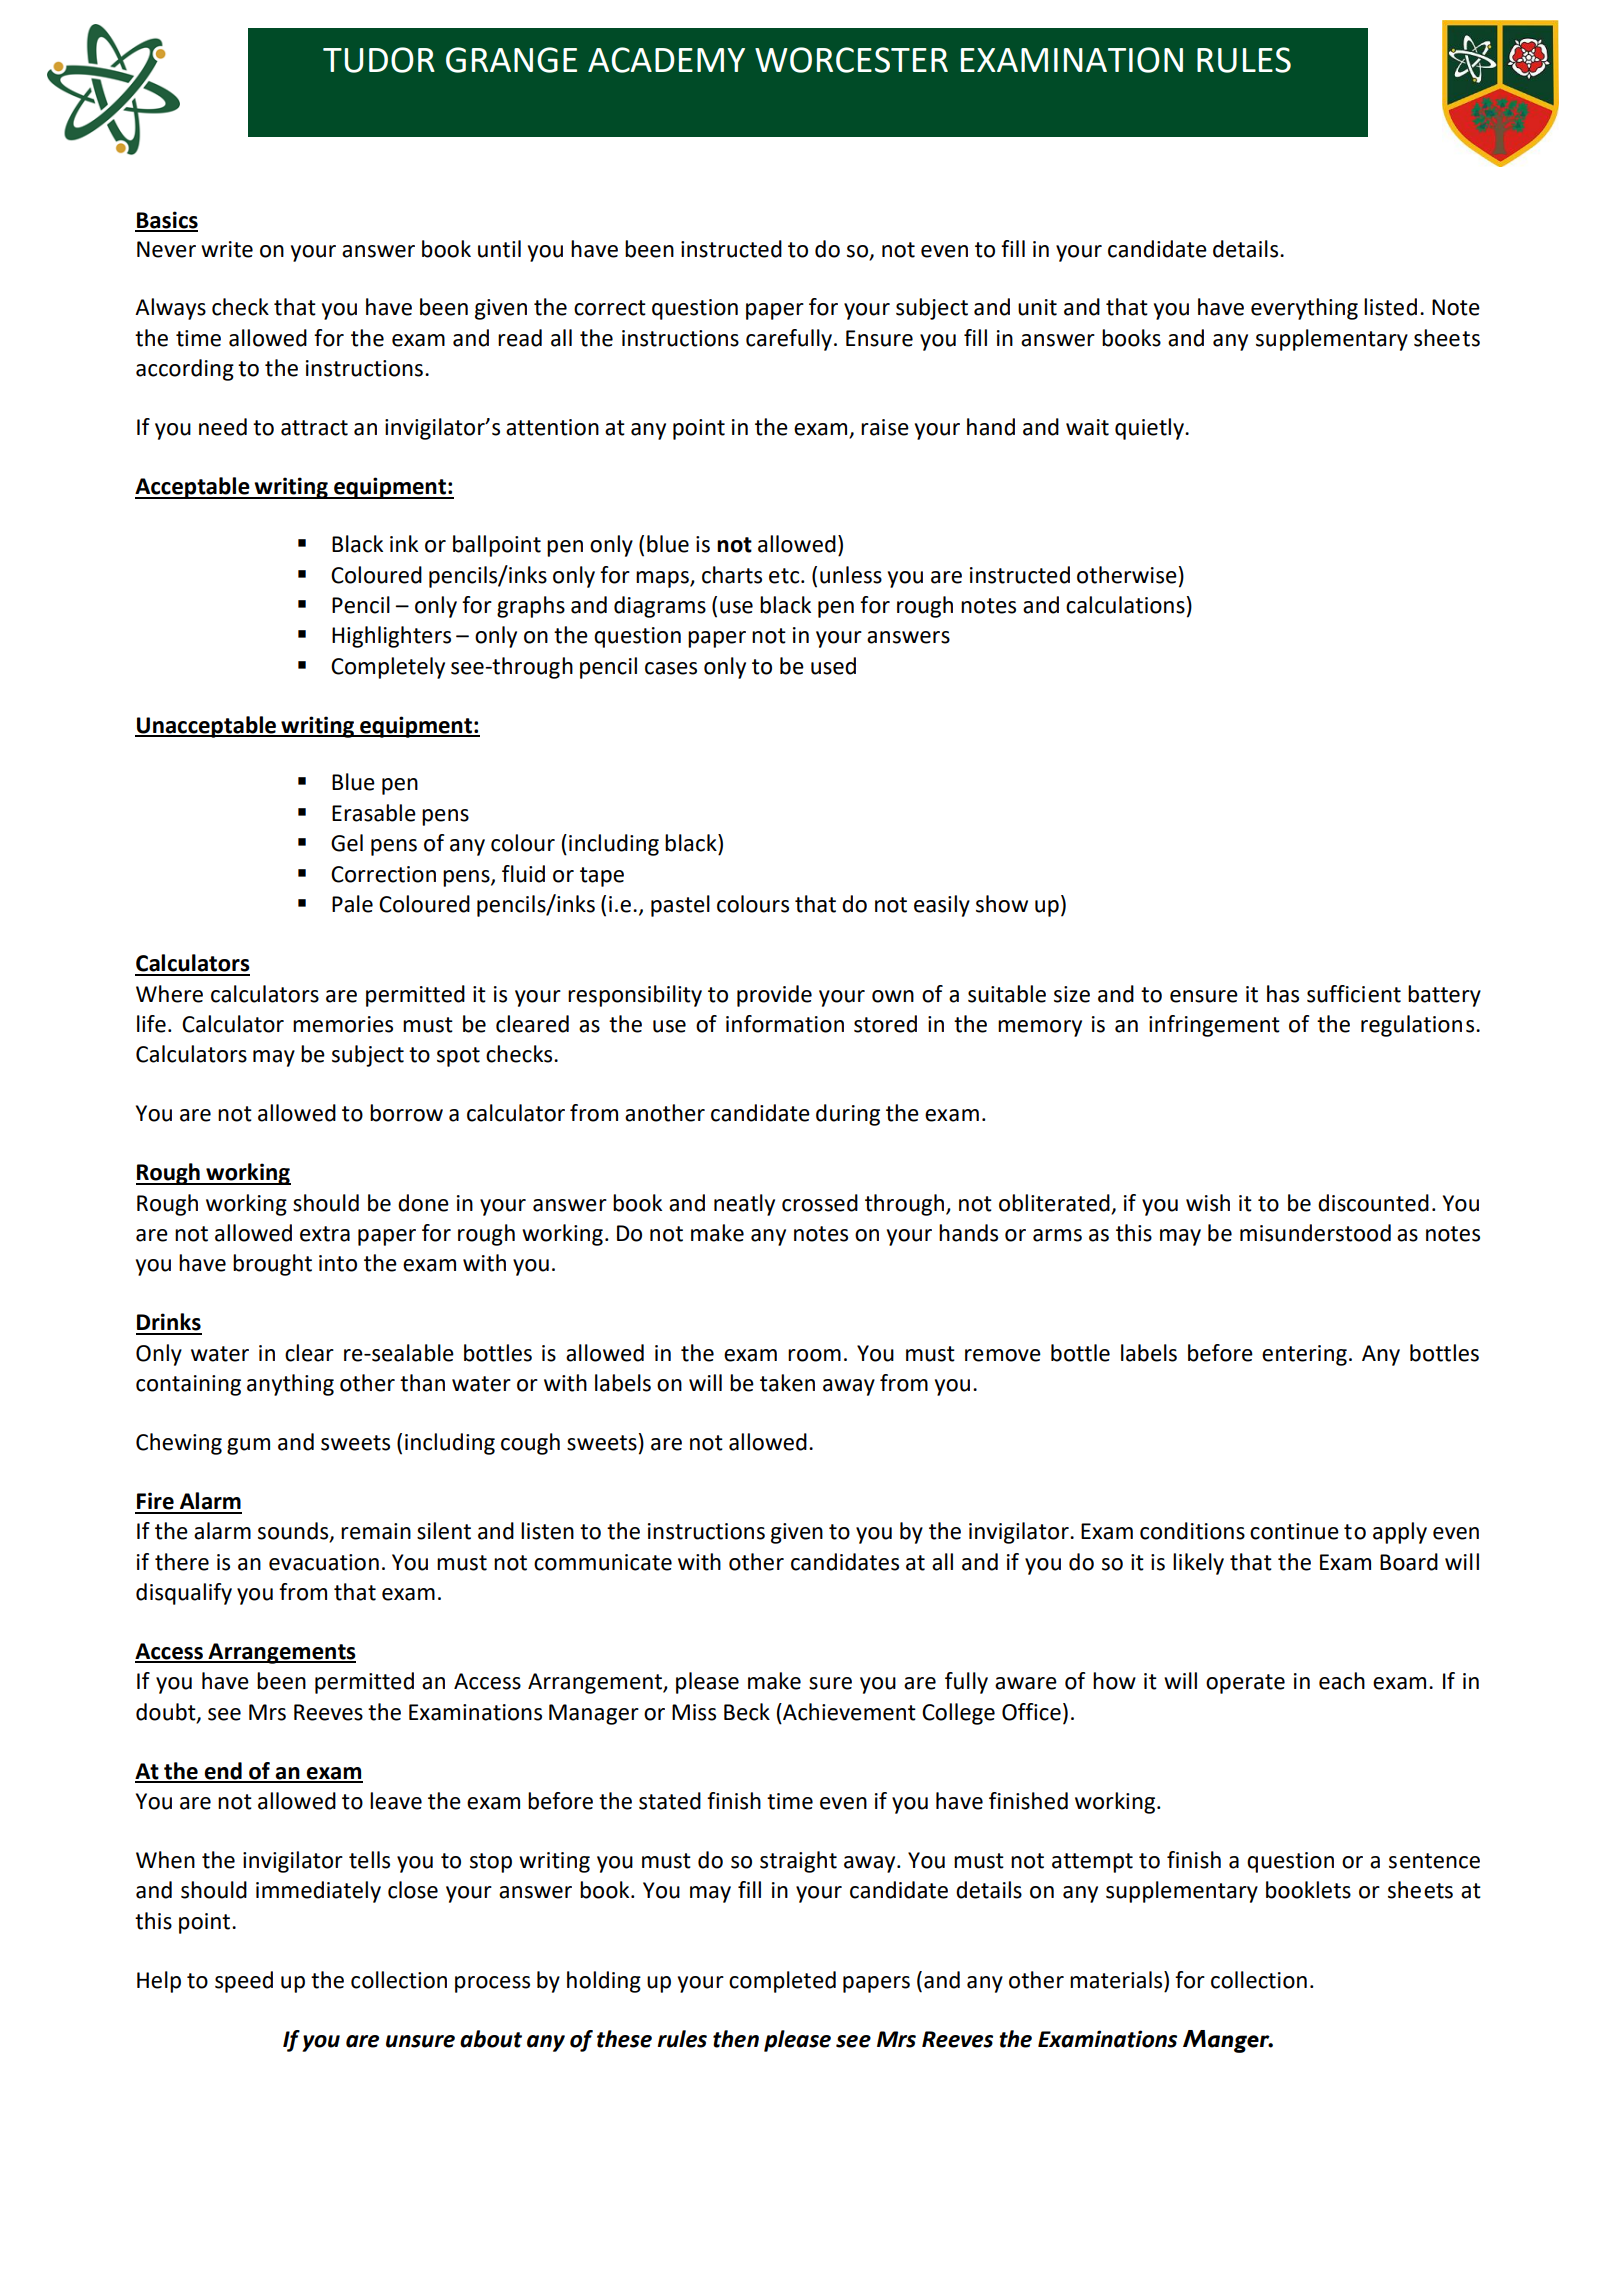 Image resolution: width=1610 pixels, height=2277 pixels. What do you see at coordinates (1304, 309) in the document?
I see `everything` at bounding box center [1304, 309].
